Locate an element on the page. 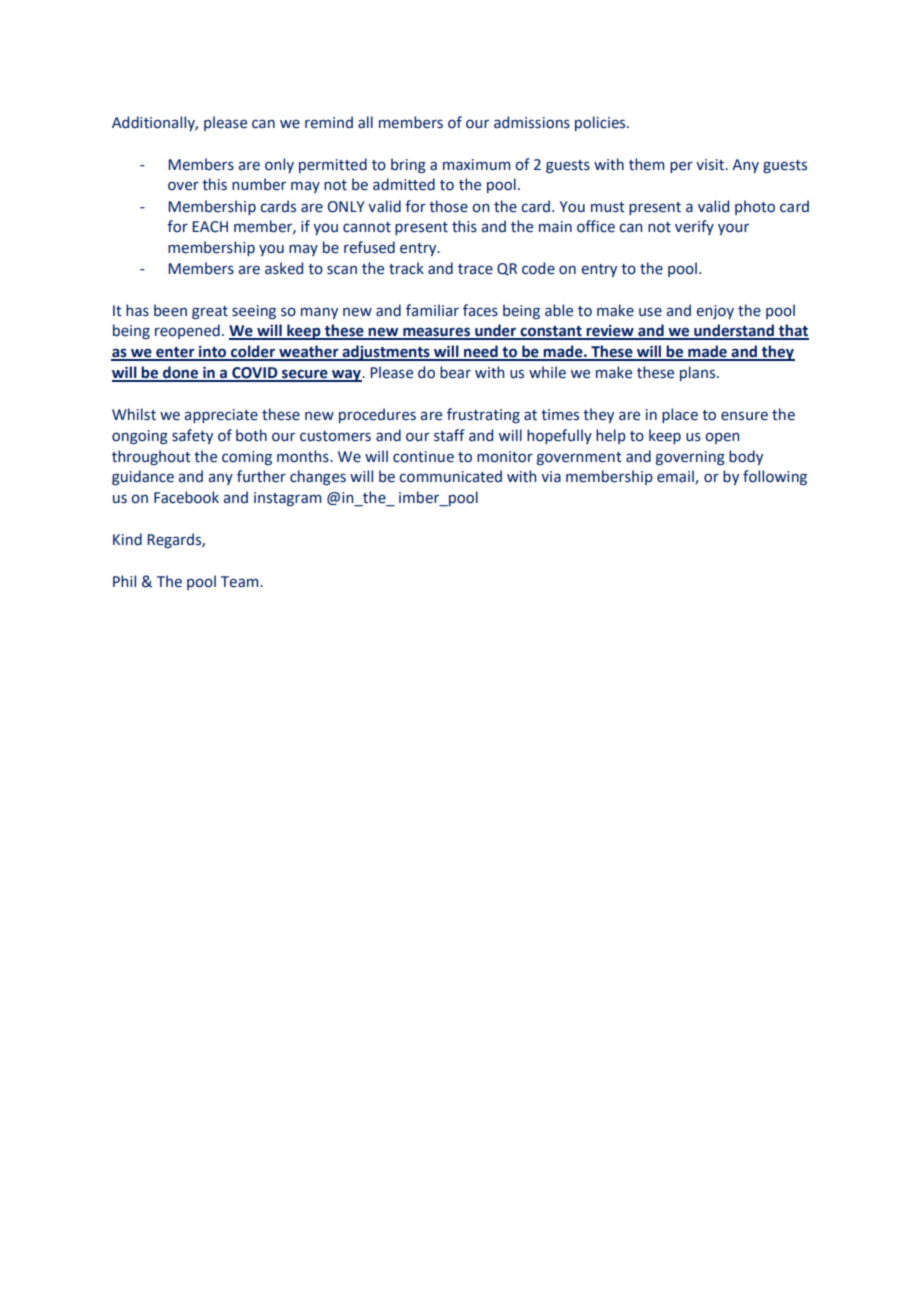 The width and height of the document is (924, 1307). admissions is located at coordinates (532, 122).
